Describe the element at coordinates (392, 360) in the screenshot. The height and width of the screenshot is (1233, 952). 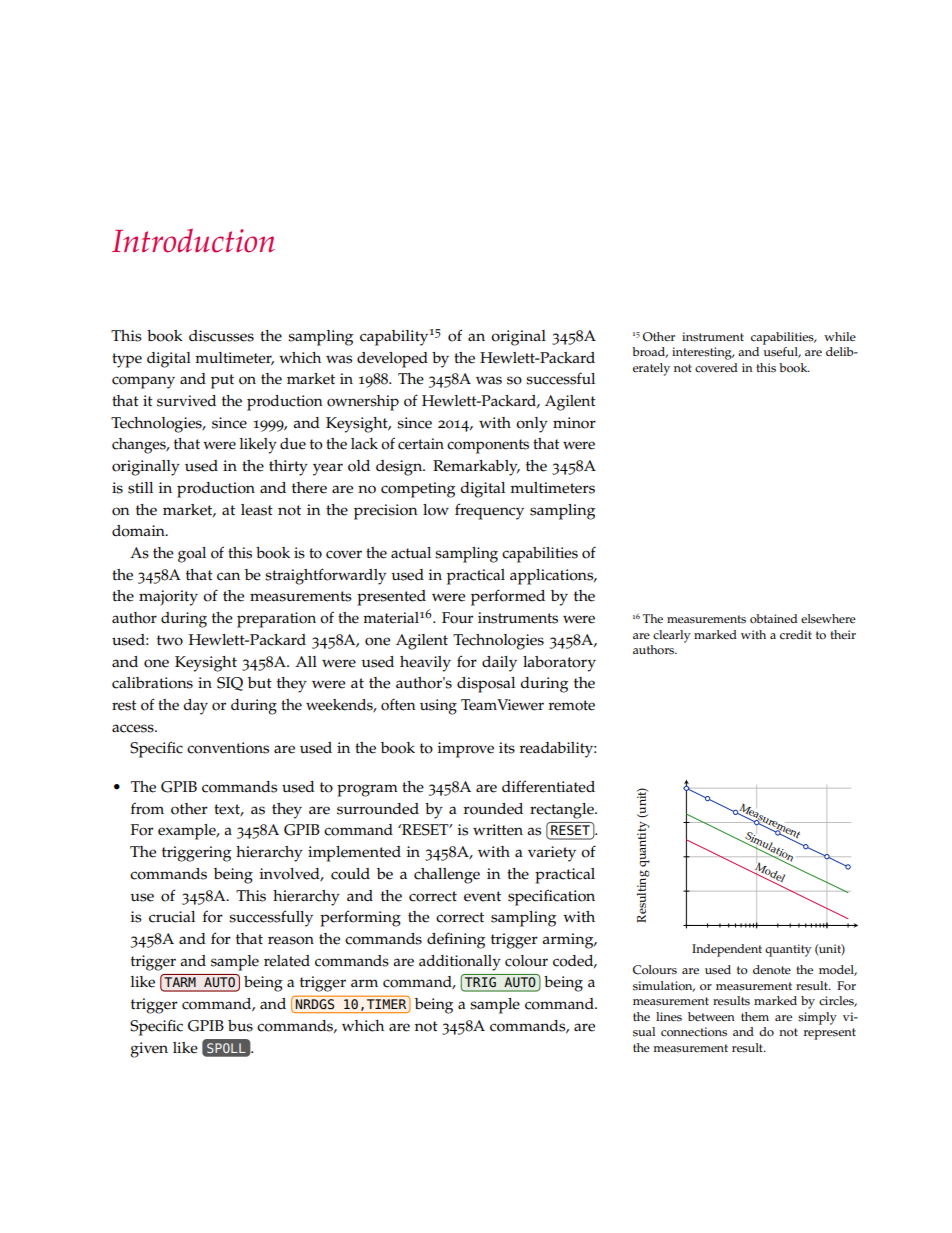
I see `developed` at that location.
